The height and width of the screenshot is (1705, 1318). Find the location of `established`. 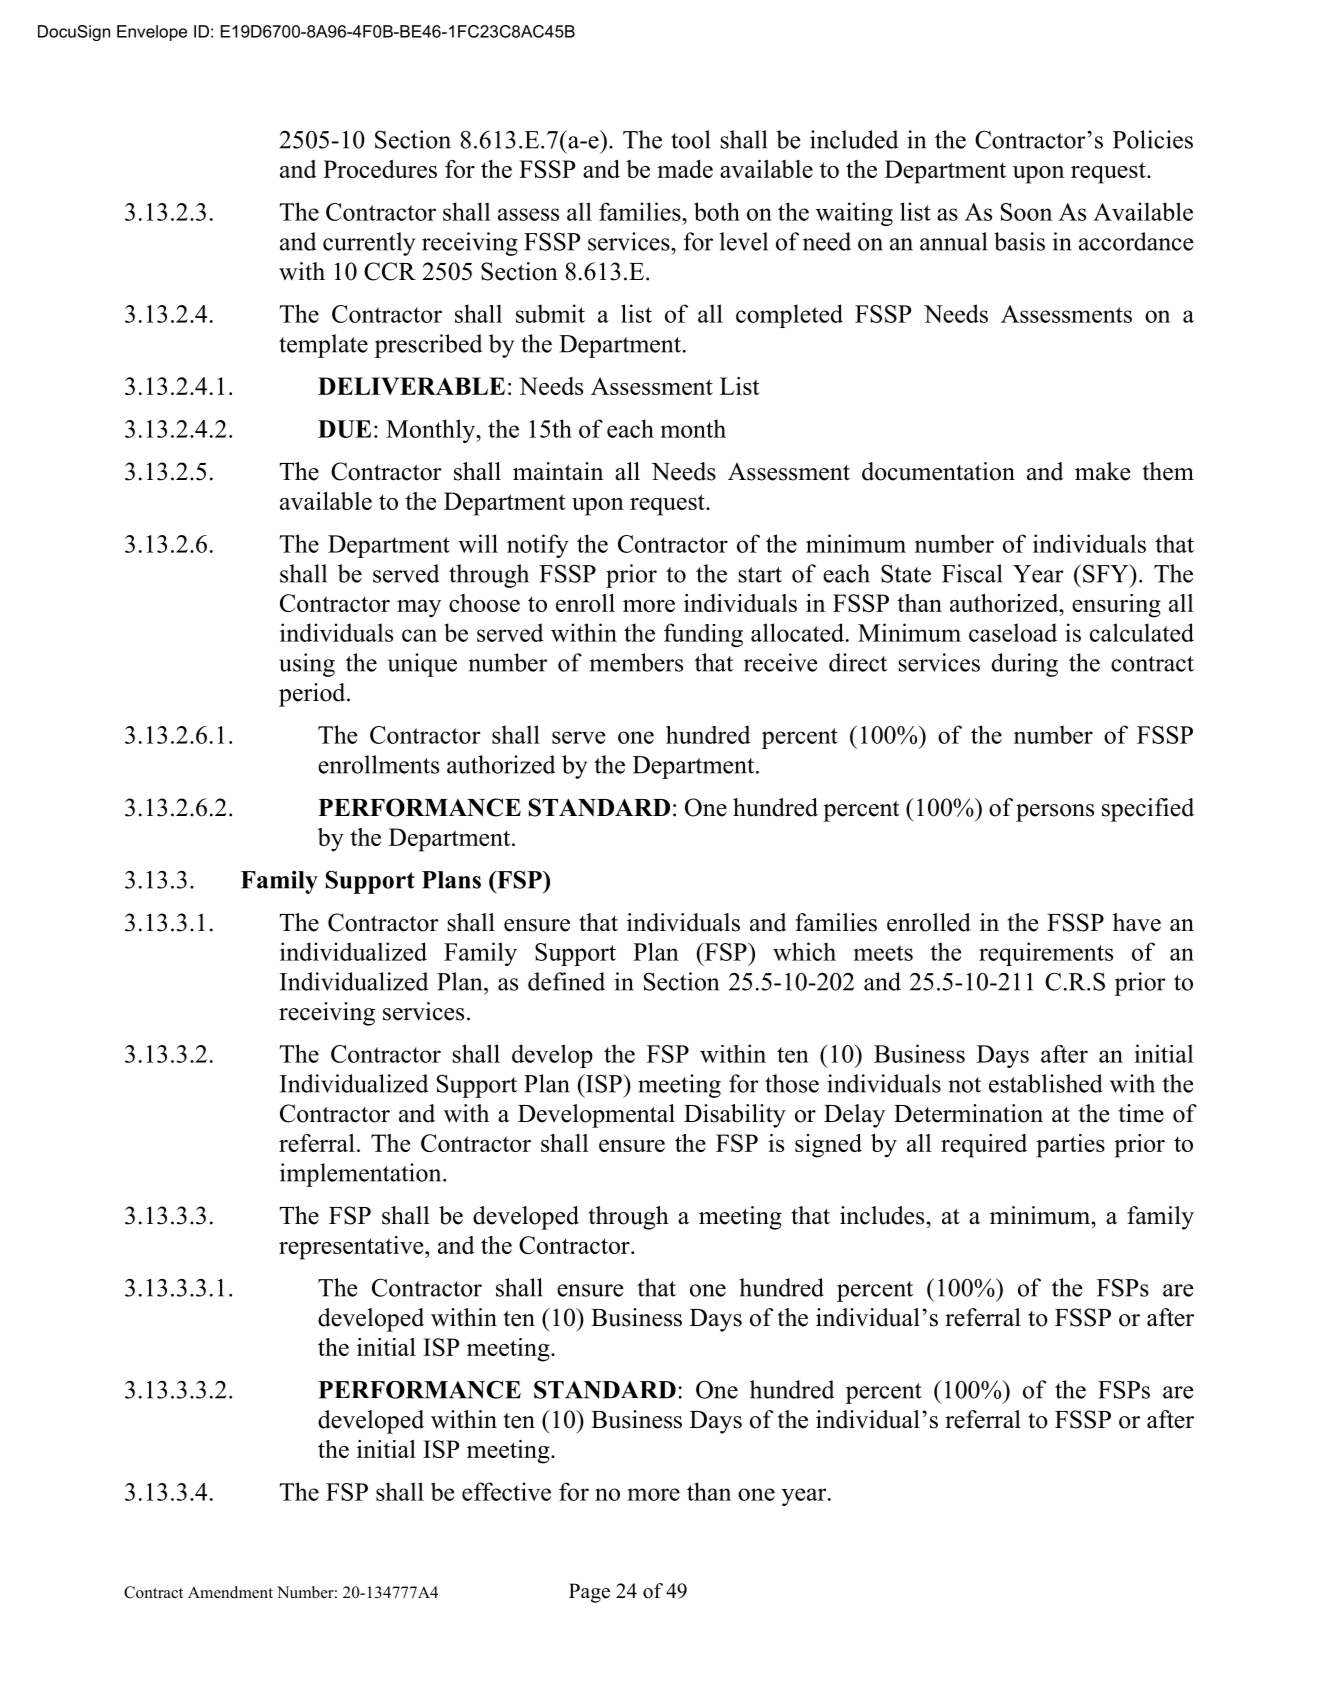

established is located at coordinates (1046, 1083).
